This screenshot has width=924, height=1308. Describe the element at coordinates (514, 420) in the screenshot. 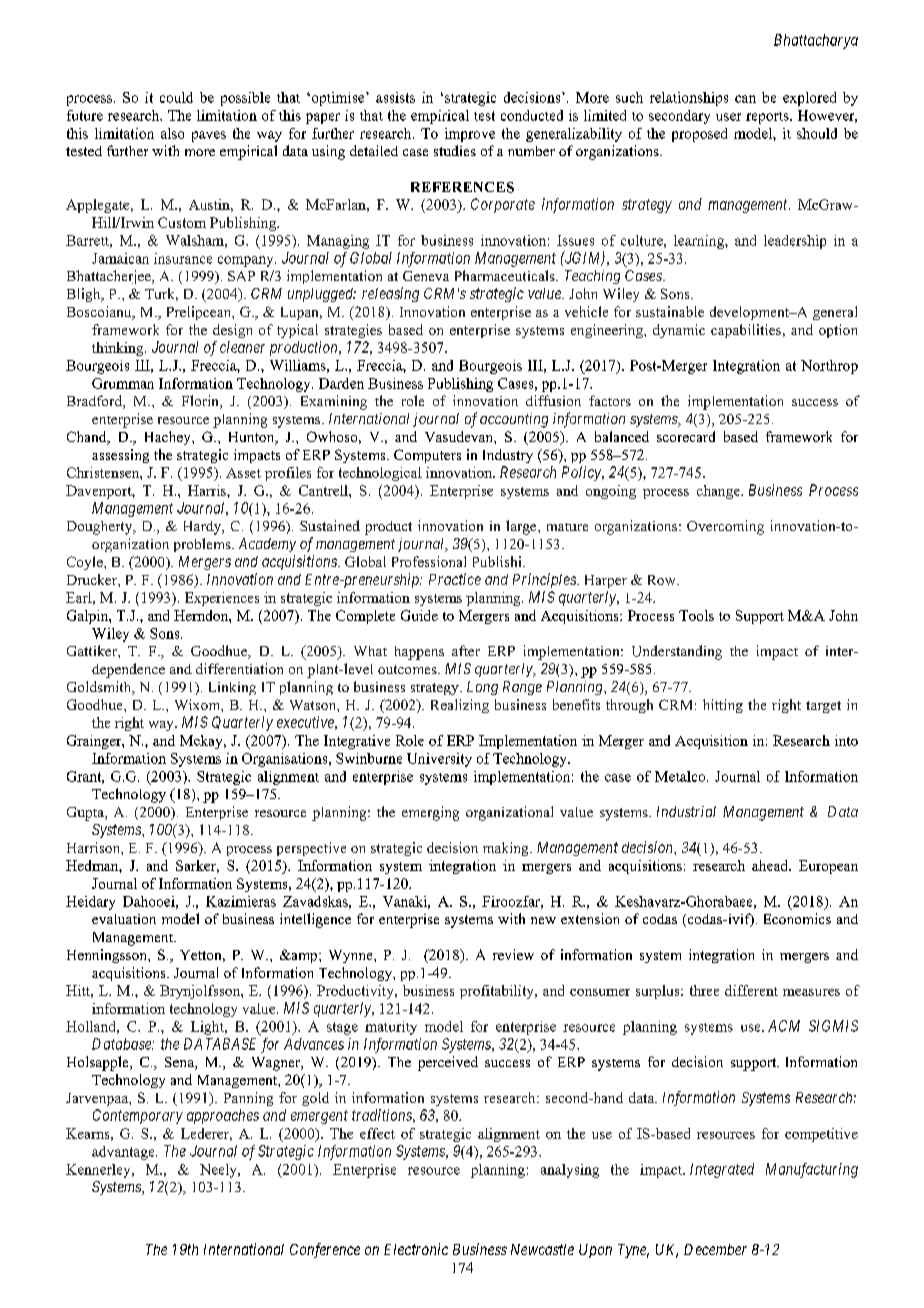

I see `accounting` at that location.
